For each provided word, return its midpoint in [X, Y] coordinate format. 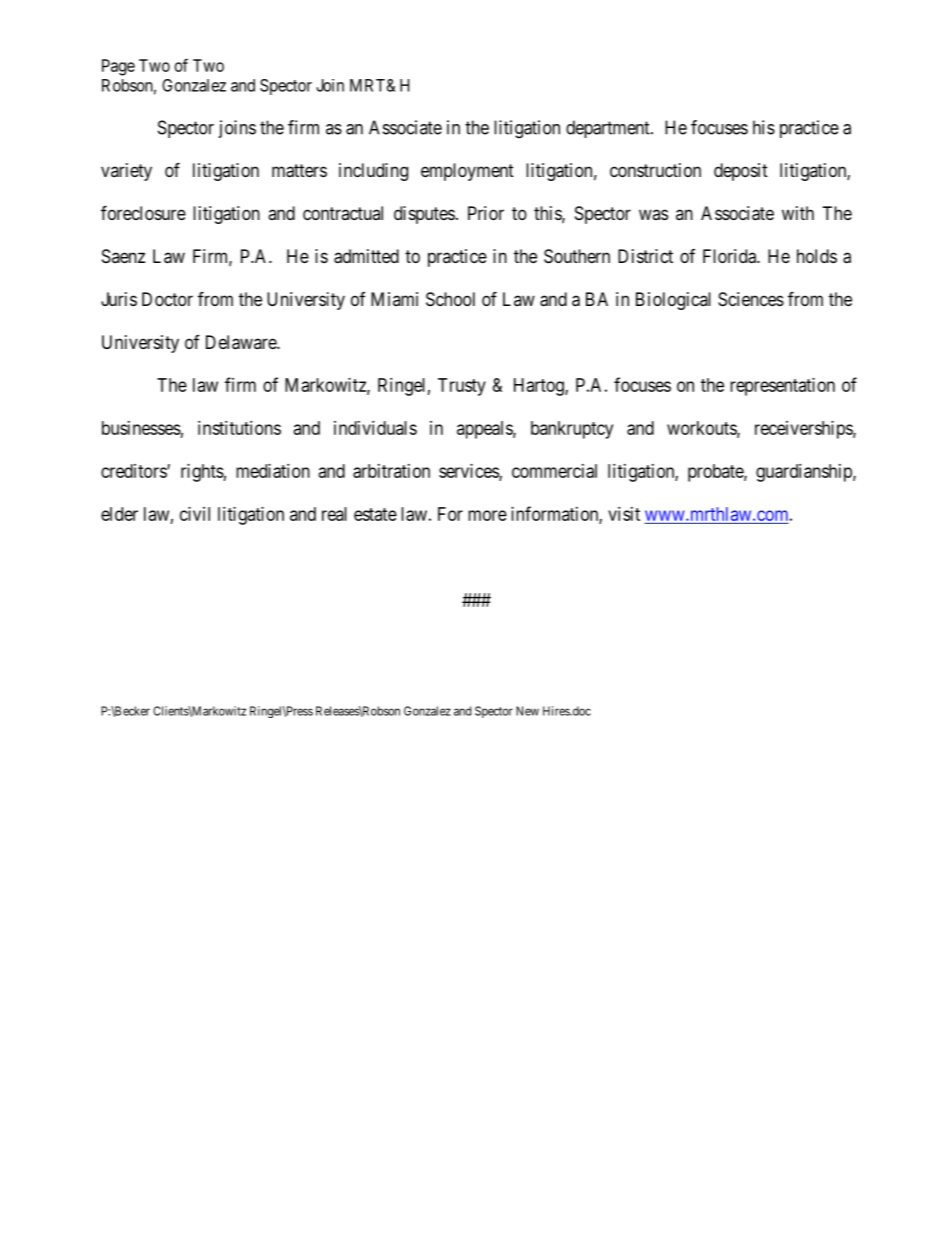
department [609, 129]
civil [195, 514]
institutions [239, 428]
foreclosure [143, 212]
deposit [741, 172]
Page [118, 67]
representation [782, 387]
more [487, 515]
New [527, 711]
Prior [486, 213]
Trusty [462, 387]
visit [624, 514]
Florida [730, 256]
